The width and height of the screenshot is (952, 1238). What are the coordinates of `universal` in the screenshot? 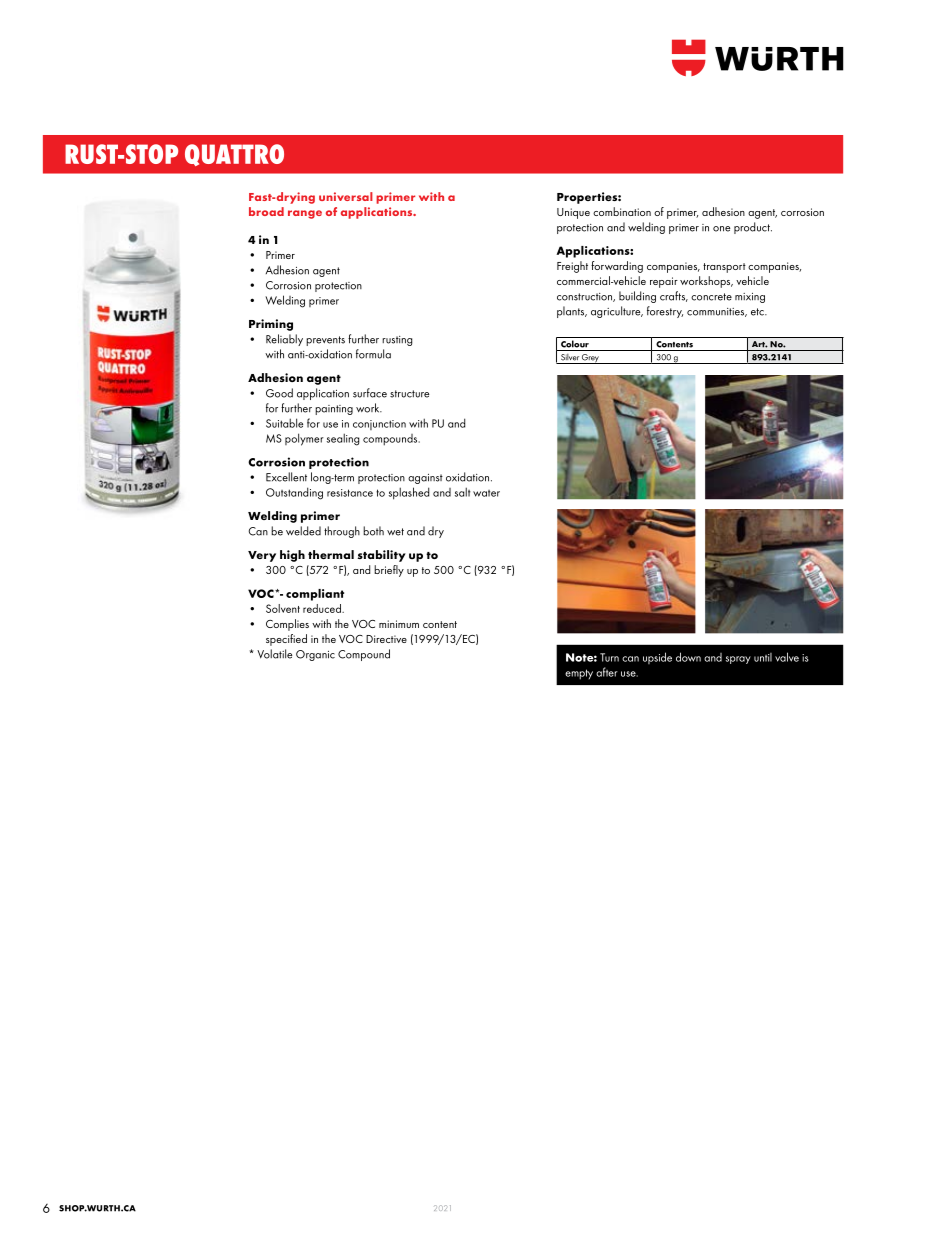 It's located at (346, 196).
